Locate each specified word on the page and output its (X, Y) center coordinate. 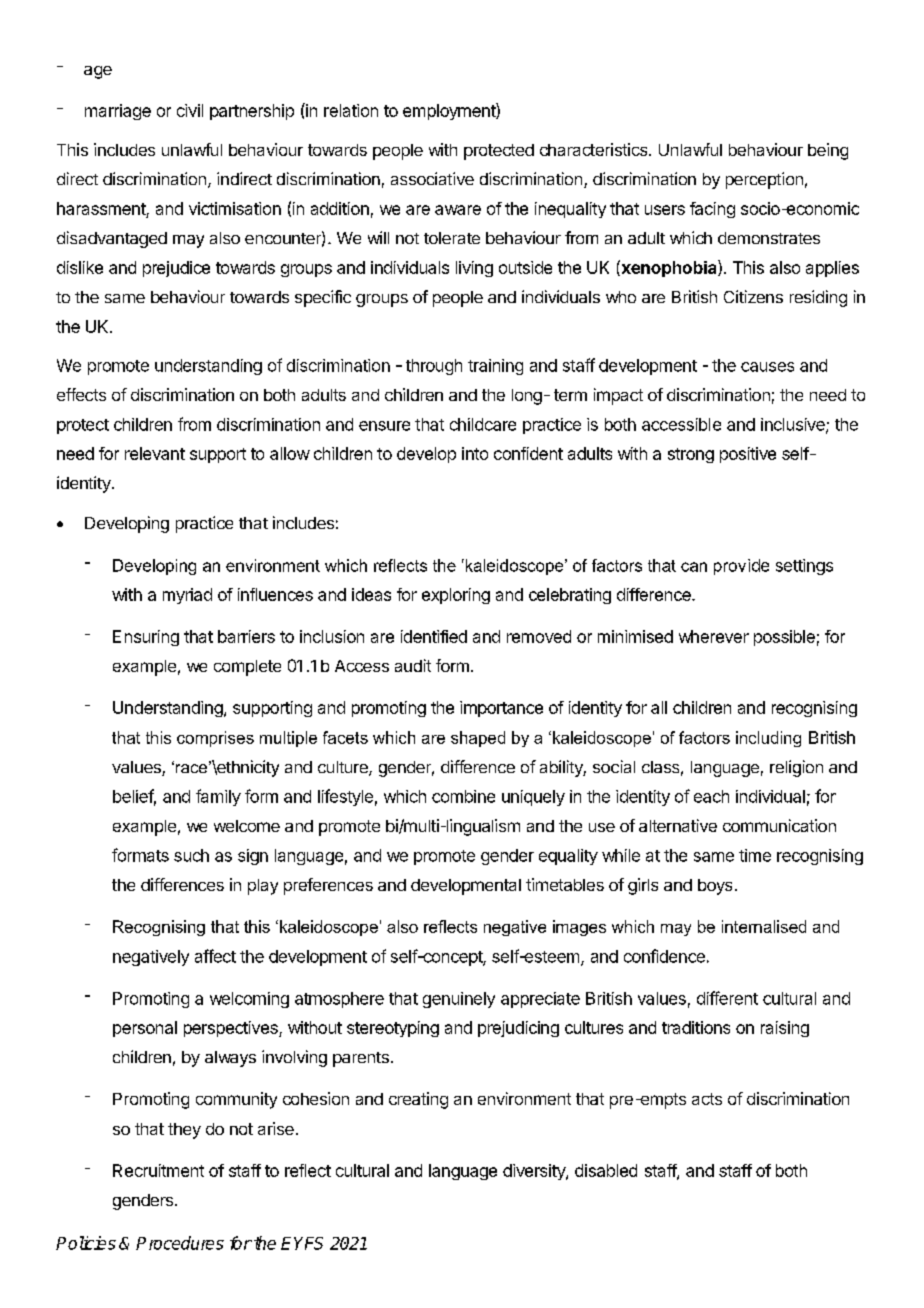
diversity (535, 1172)
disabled (606, 1170)
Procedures (180, 1243)
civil (190, 110)
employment (450, 111)
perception (764, 180)
